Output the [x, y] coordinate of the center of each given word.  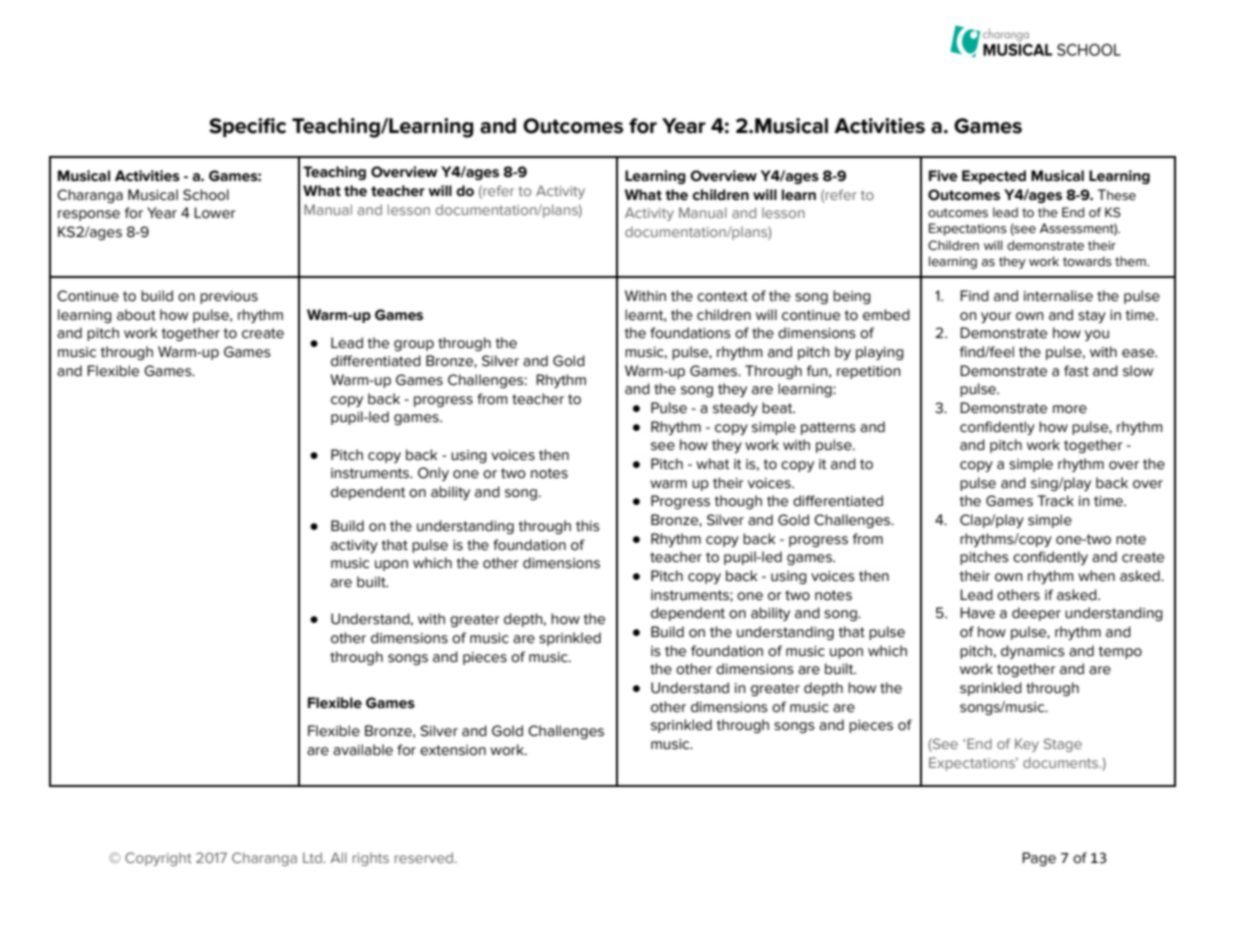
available [363, 750]
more [1070, 409]
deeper [1036, 614]
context [722, 296]
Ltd [313, 857]
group [414, 345]
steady [735, 409]
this [588, 526]
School [206, 195]
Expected [994, 177]
